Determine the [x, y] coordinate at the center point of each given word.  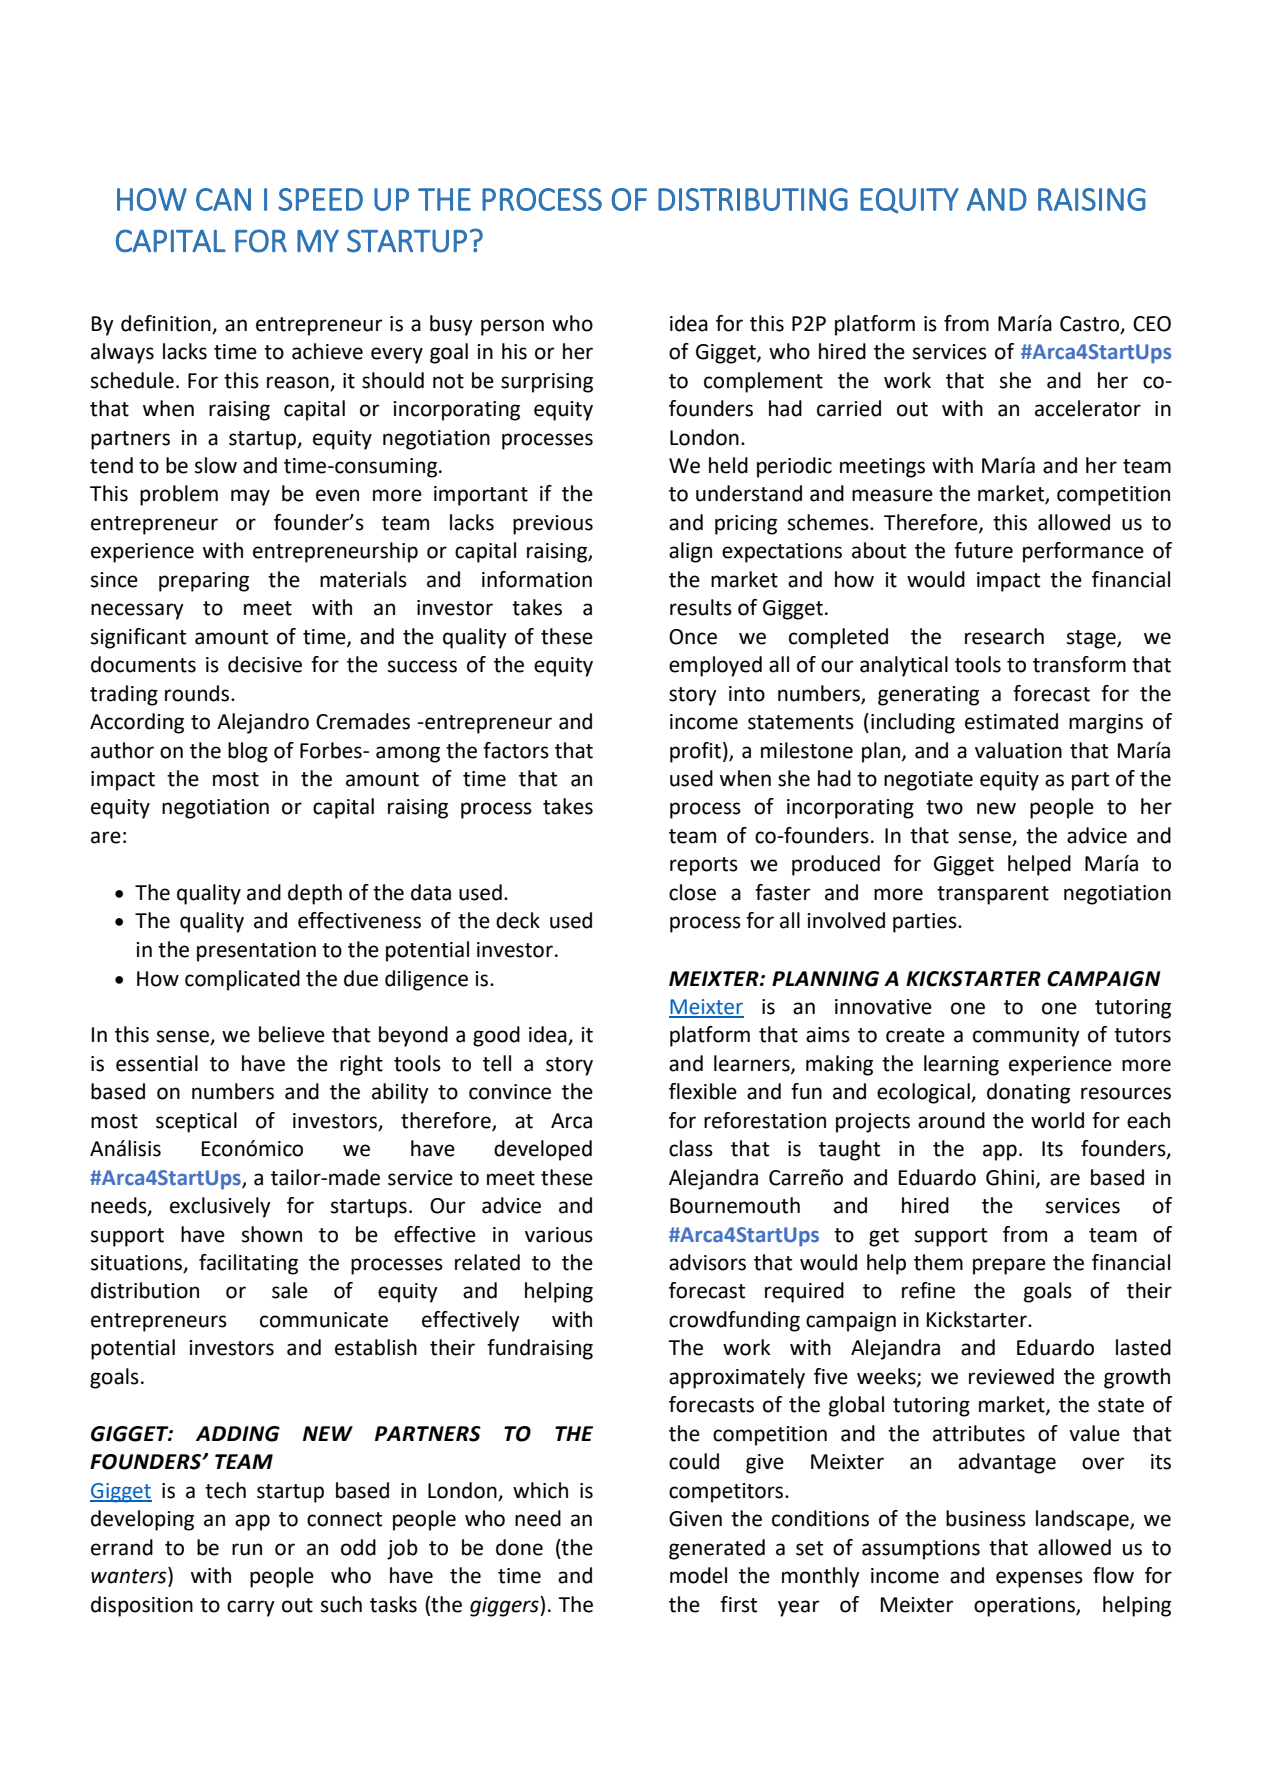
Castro [1091, 324]
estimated [1011, 721]
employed [715, 666]
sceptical [196, 1122]
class [691, 1148]
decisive [265, 664]
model [698, 1575]
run [247, 1549]
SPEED [320, 199]
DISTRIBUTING [753, 199]
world [1057, 1120]
